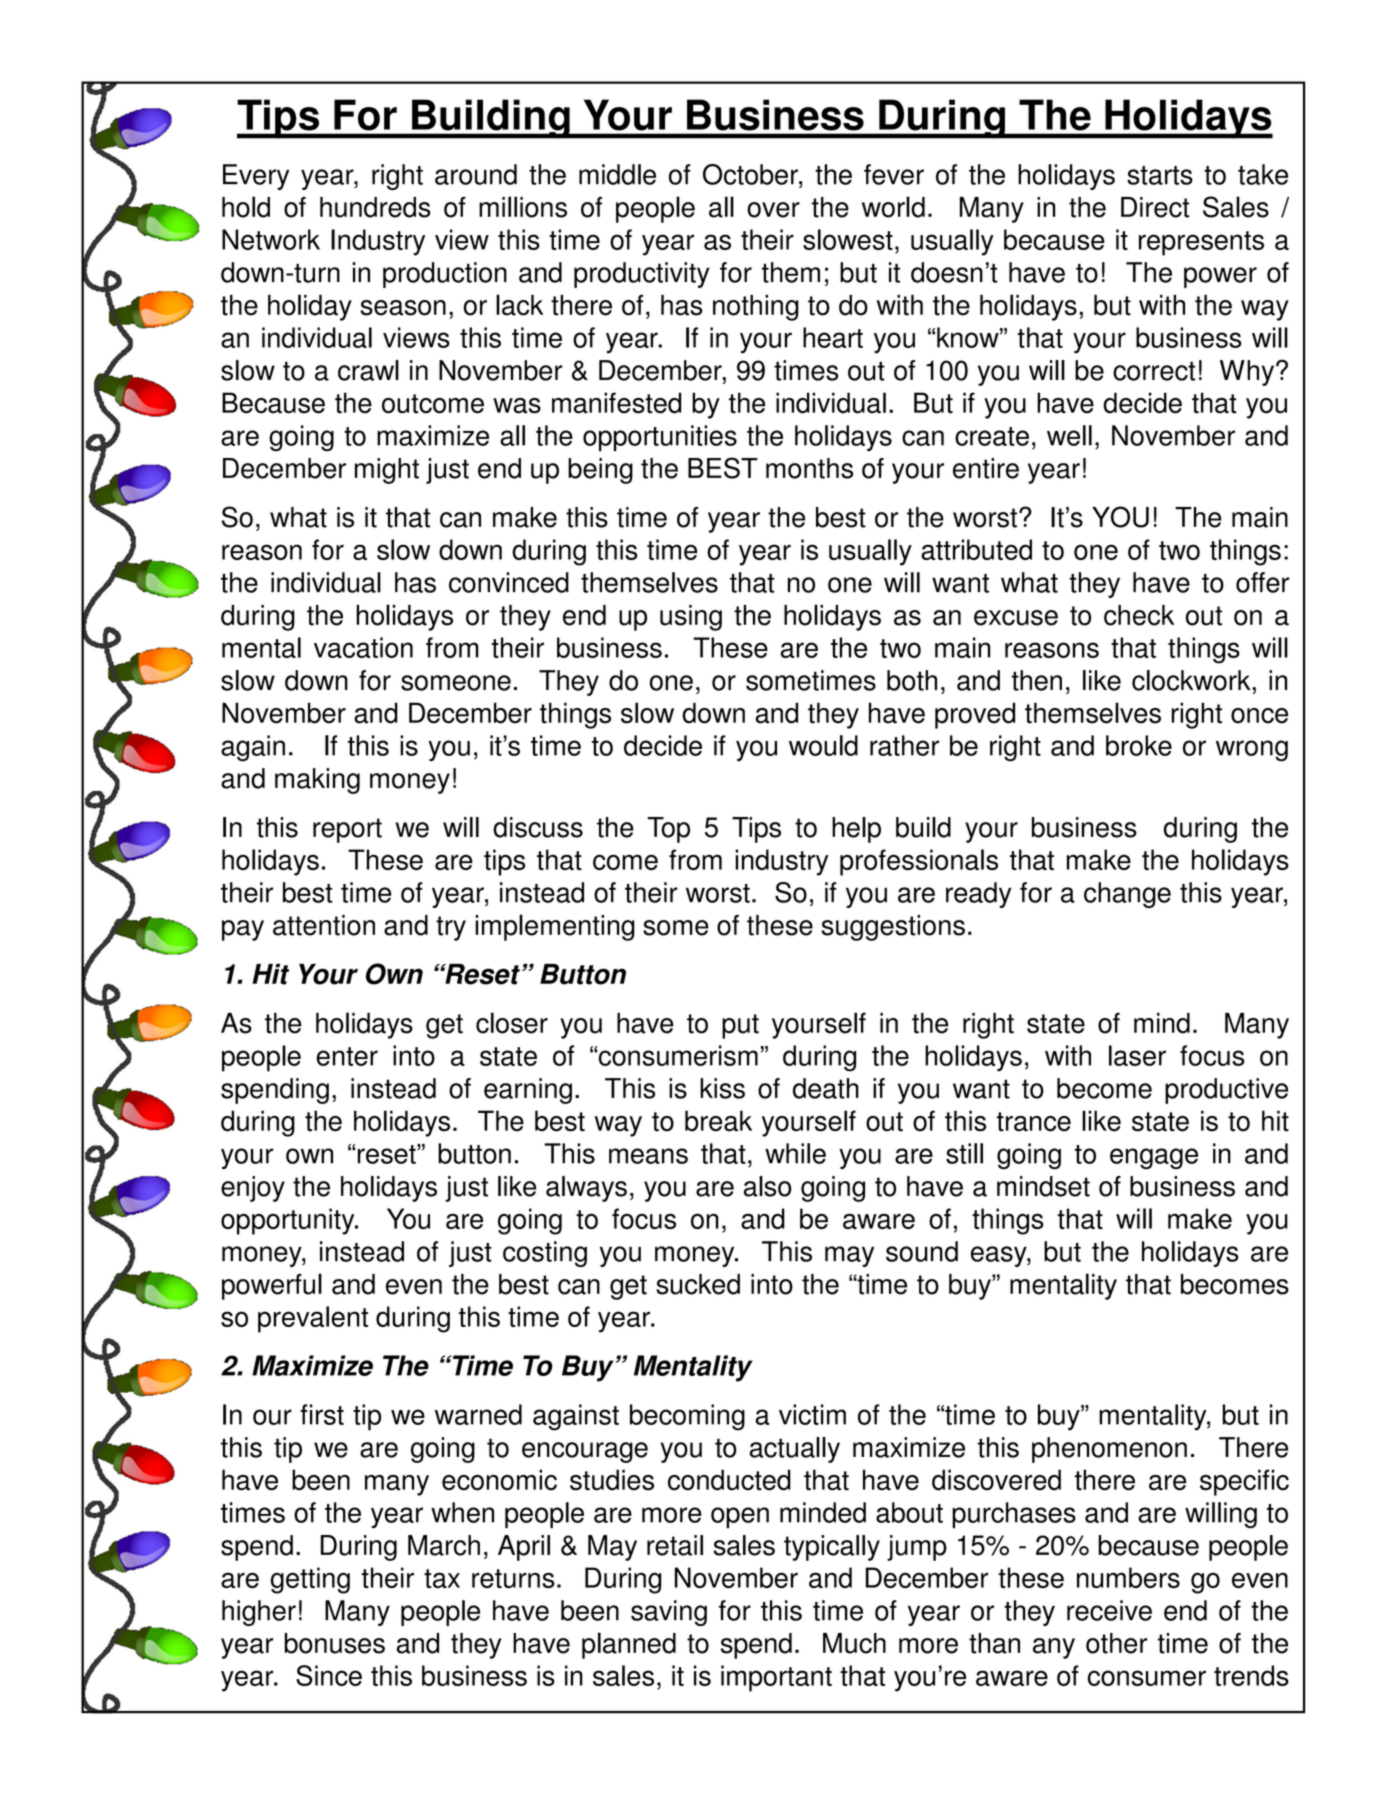 The image size is (1387, 1795). Describe the element at coordinates (722, 1088) in the screenshot. I see `kiss` at that location.
